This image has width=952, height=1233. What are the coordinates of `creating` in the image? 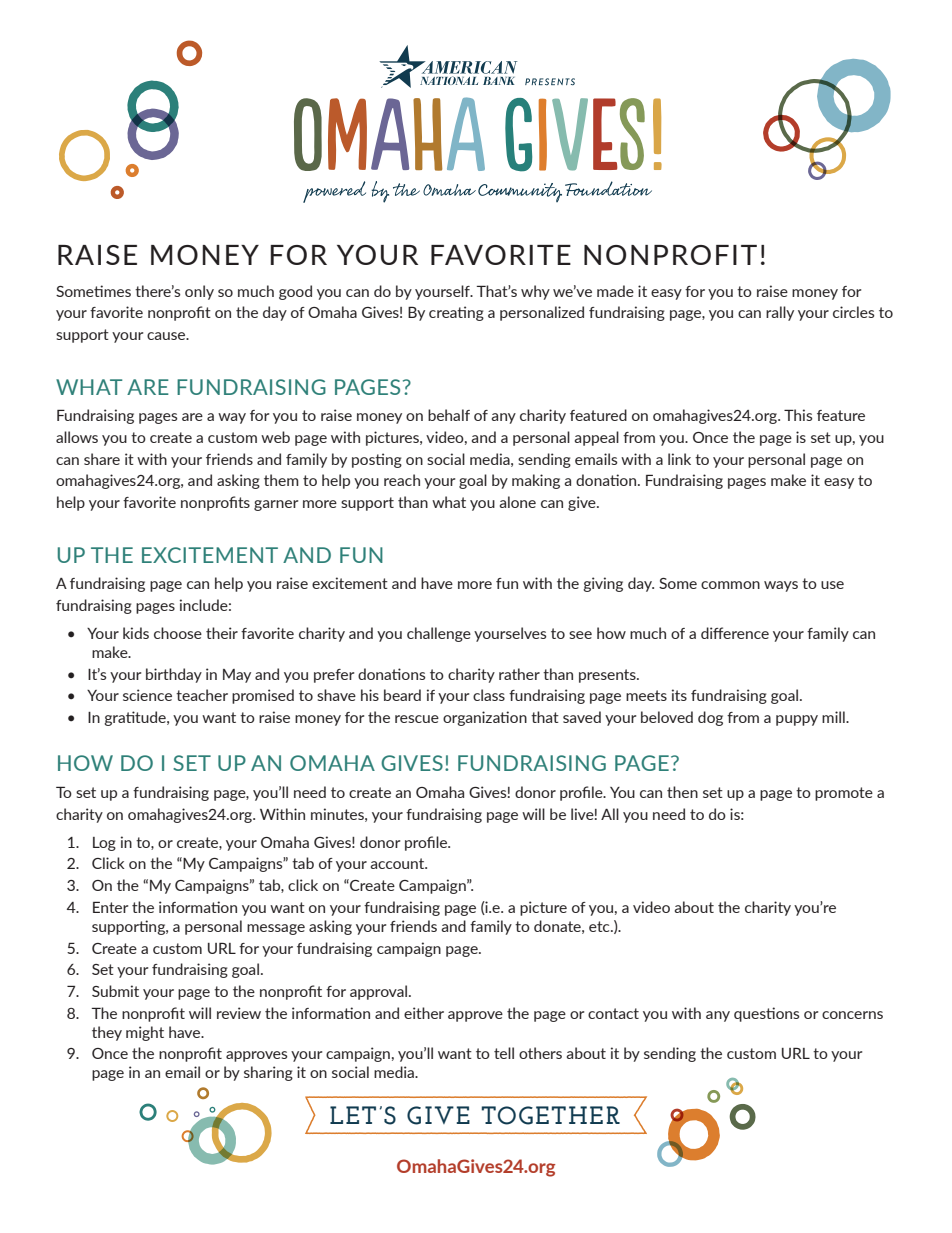 It's located at (456, 313).
